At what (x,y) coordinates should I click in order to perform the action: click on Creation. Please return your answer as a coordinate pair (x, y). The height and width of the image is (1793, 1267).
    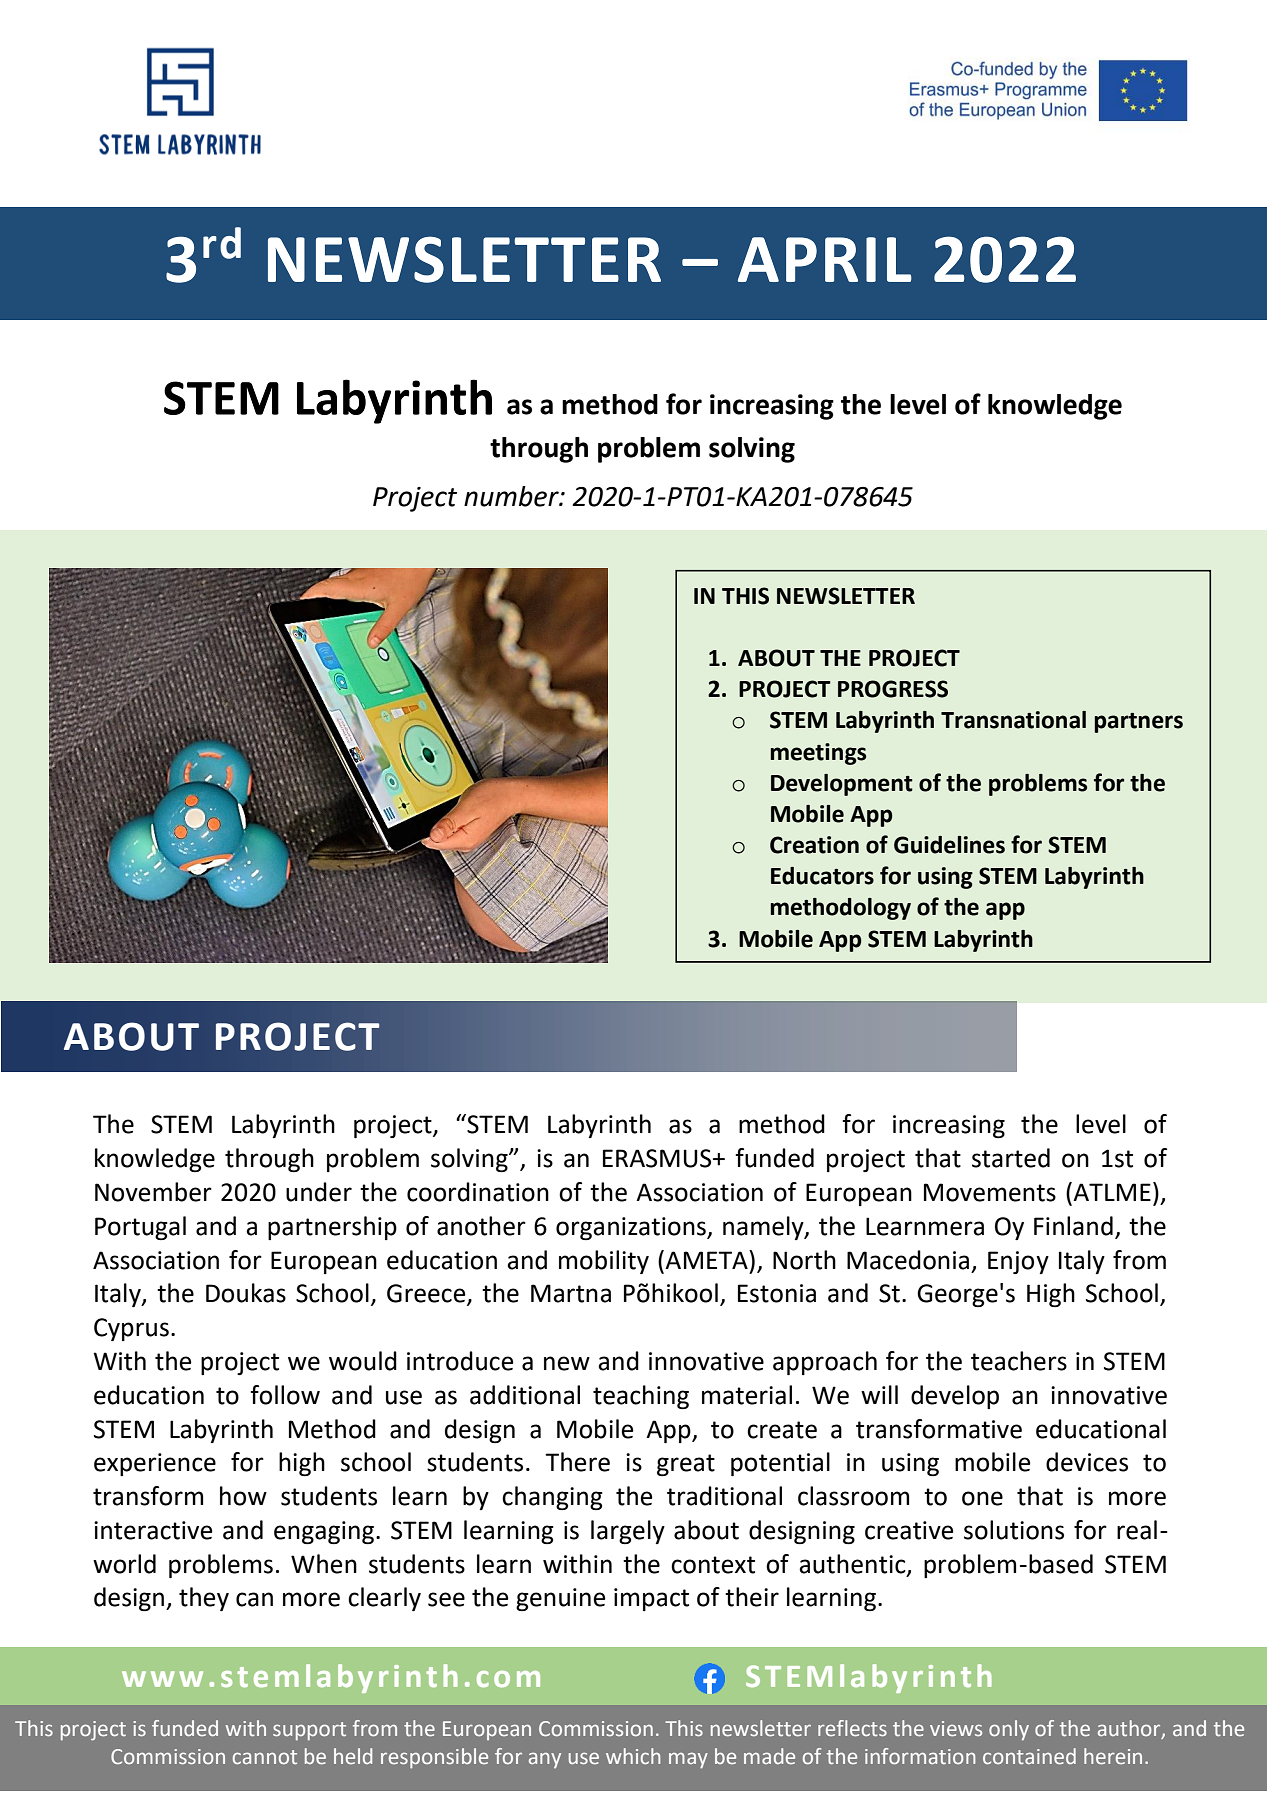
    Looking at the image, I should click on (814, 845).
